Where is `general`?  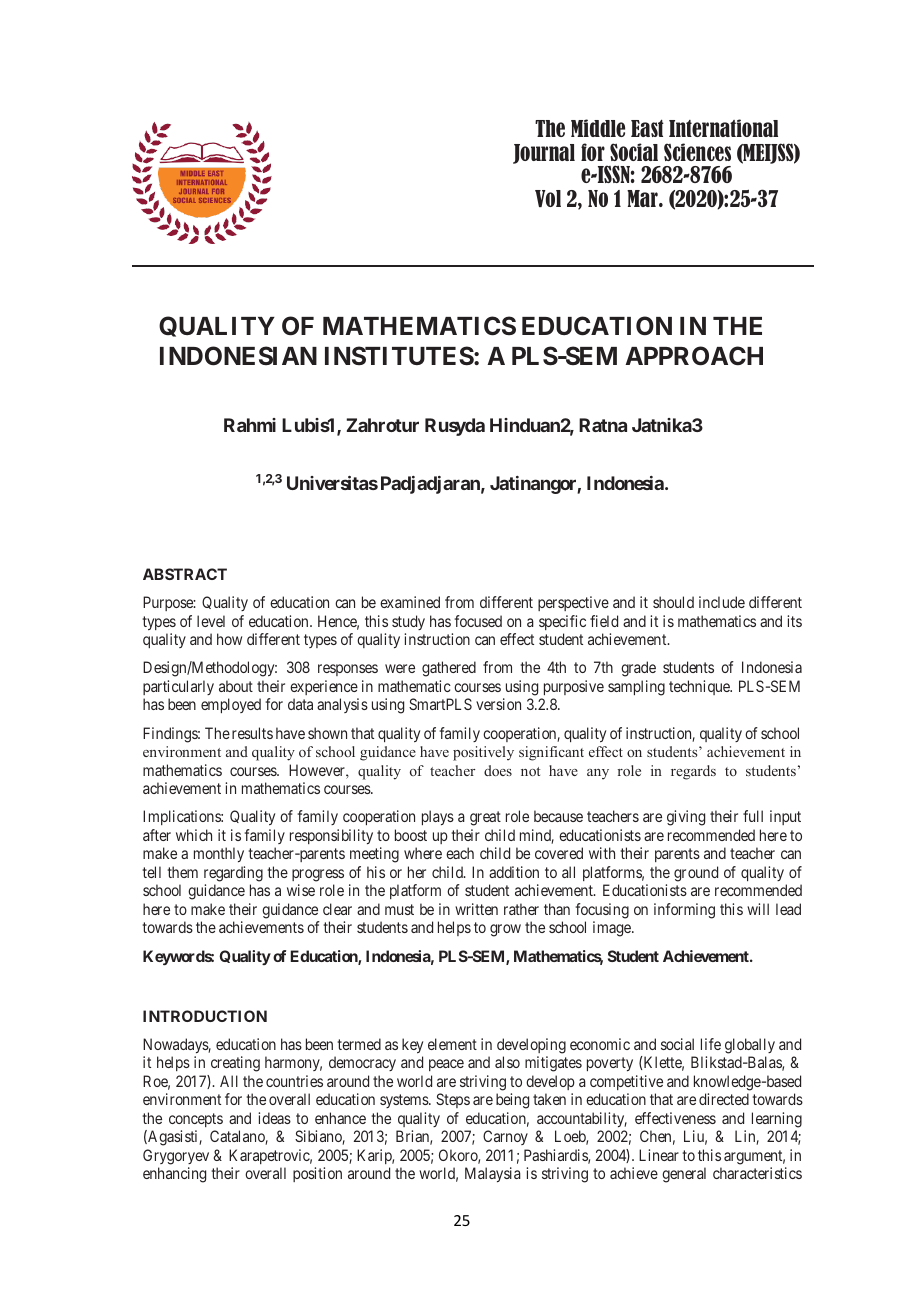 general is located at coordinates (684, 1175).
